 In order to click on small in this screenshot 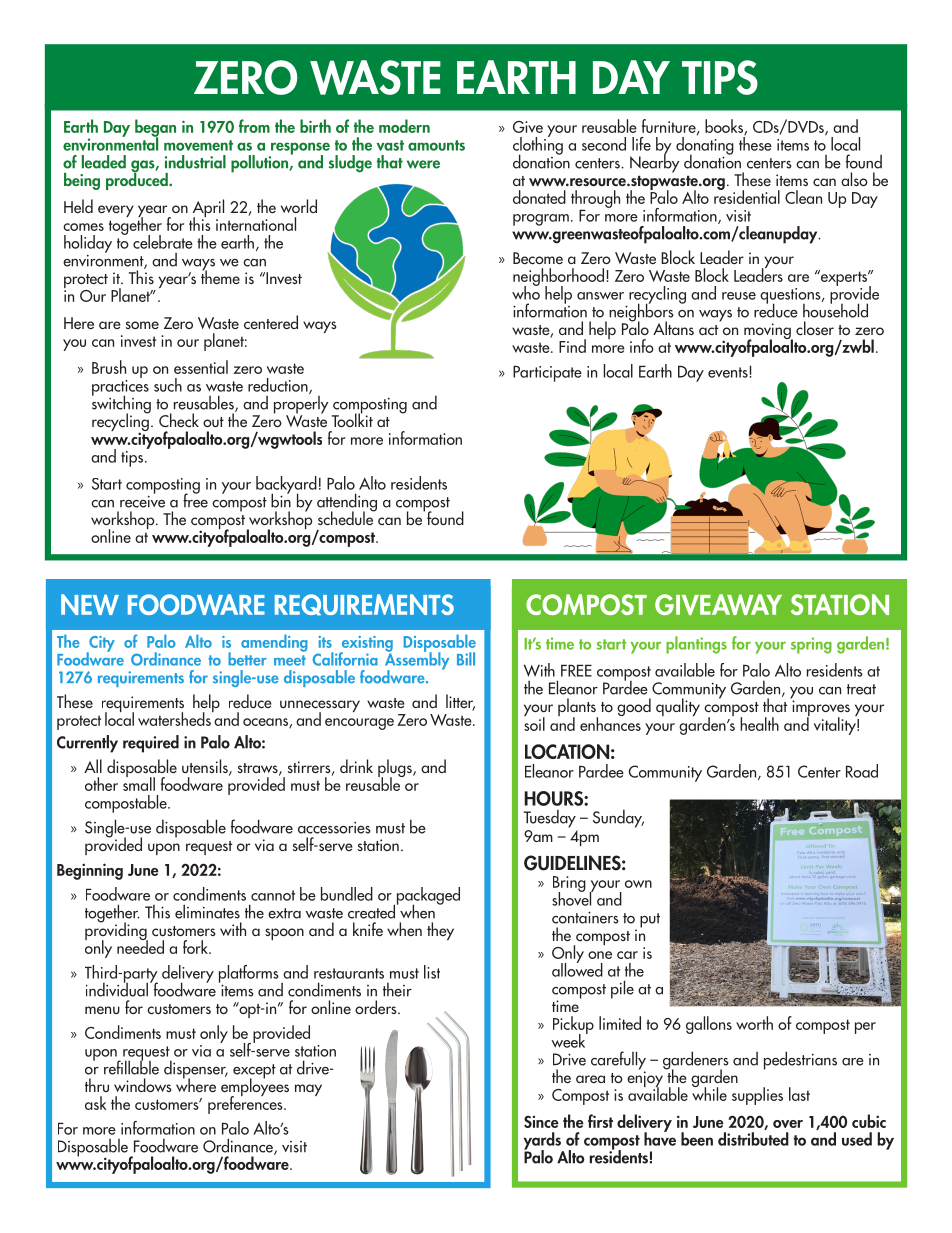, I will do `click(139, 783)`.
